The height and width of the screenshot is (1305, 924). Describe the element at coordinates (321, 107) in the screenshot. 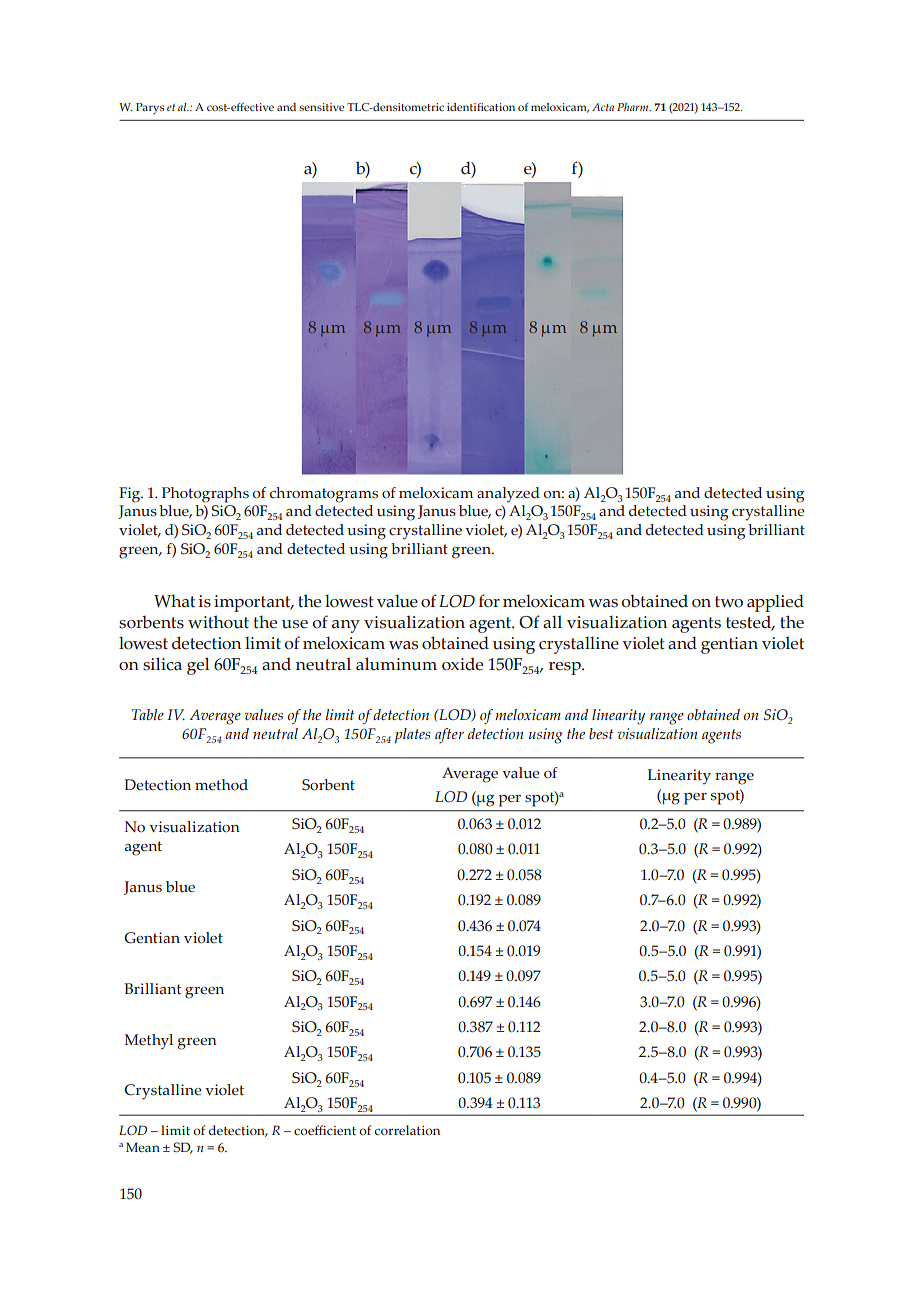

I see `sensitive` at that location.
